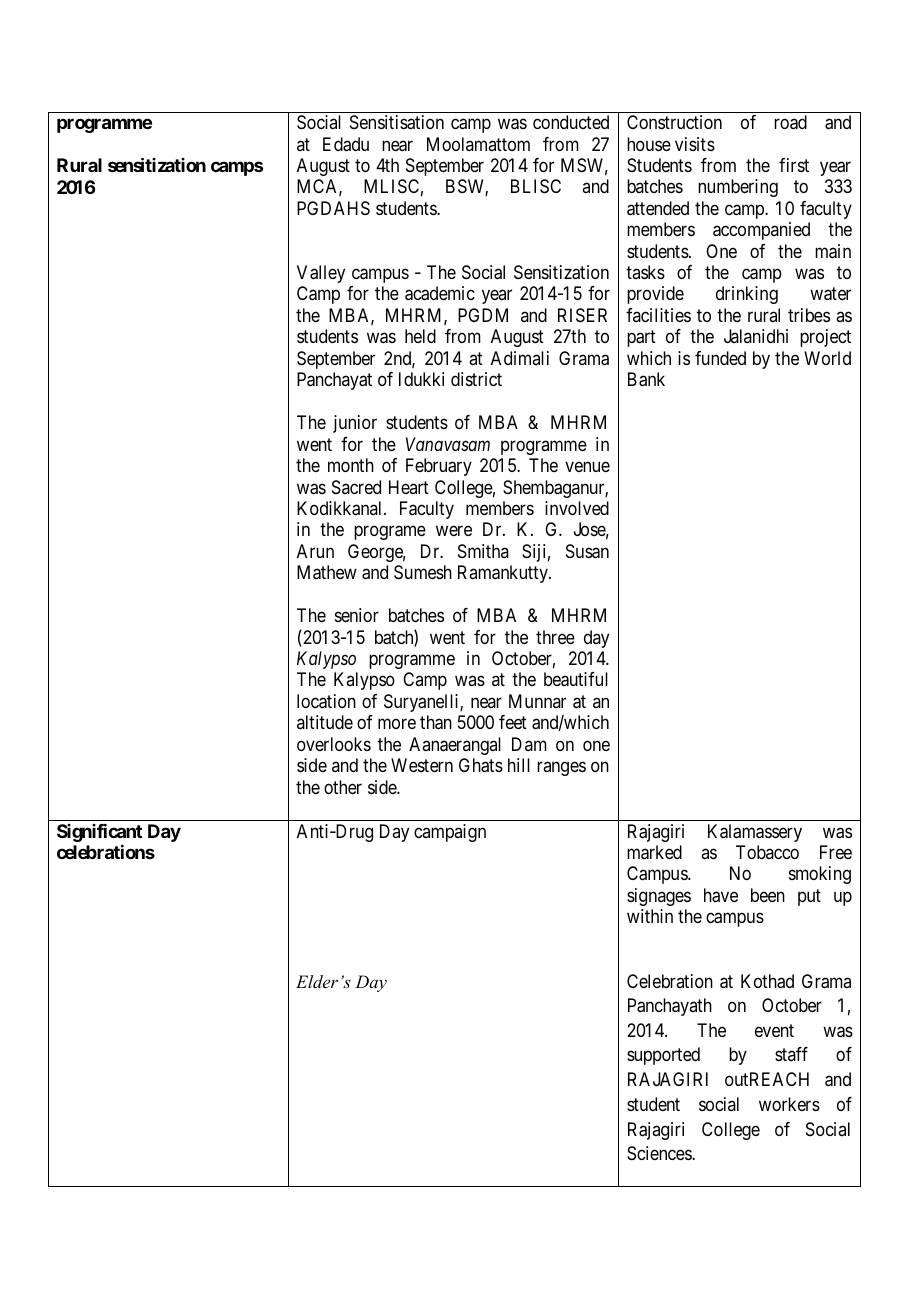 This image has width=924, height=1308. What do you see at coordinates (576, 679) in the image?
I see `beautiful` at bounding box center [576, 679].
